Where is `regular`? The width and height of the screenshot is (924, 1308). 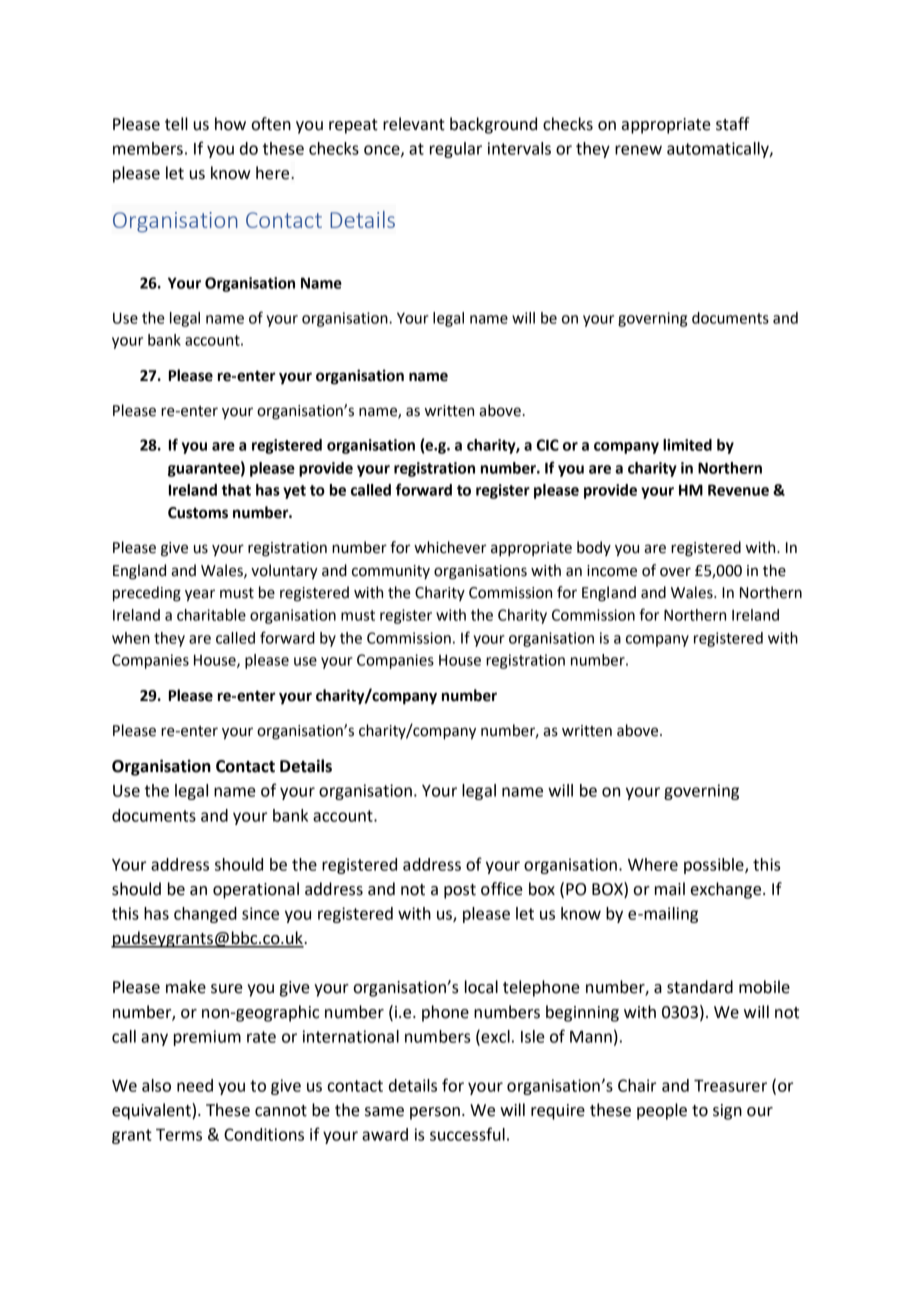 regular is located at coordinates (456, 150).
